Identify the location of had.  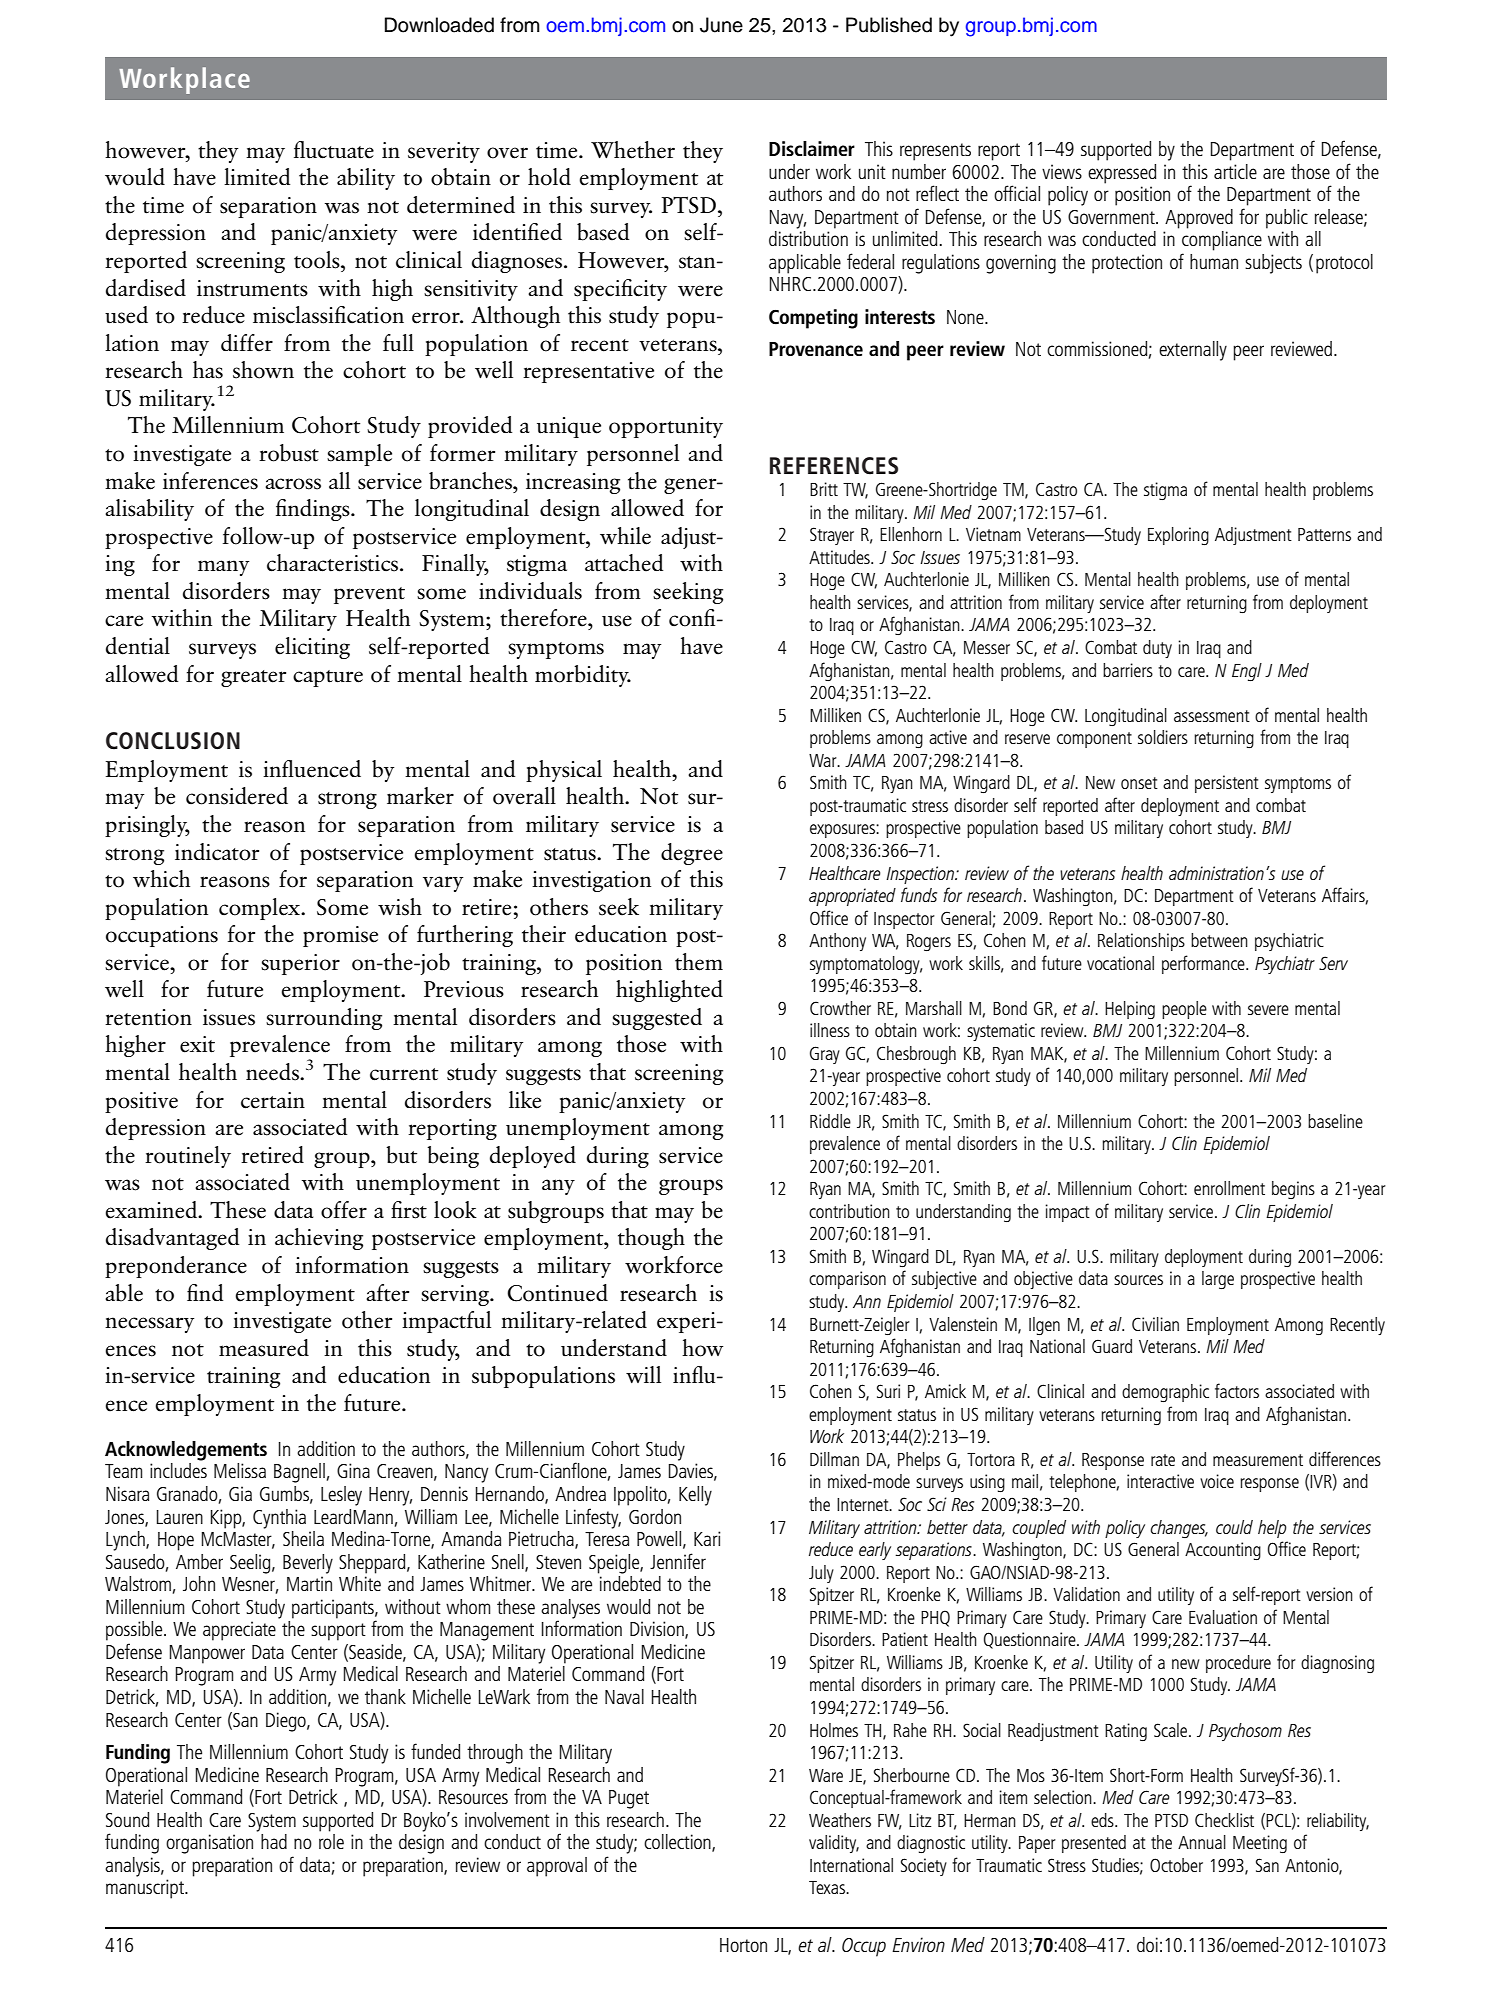
(274, 1841).
